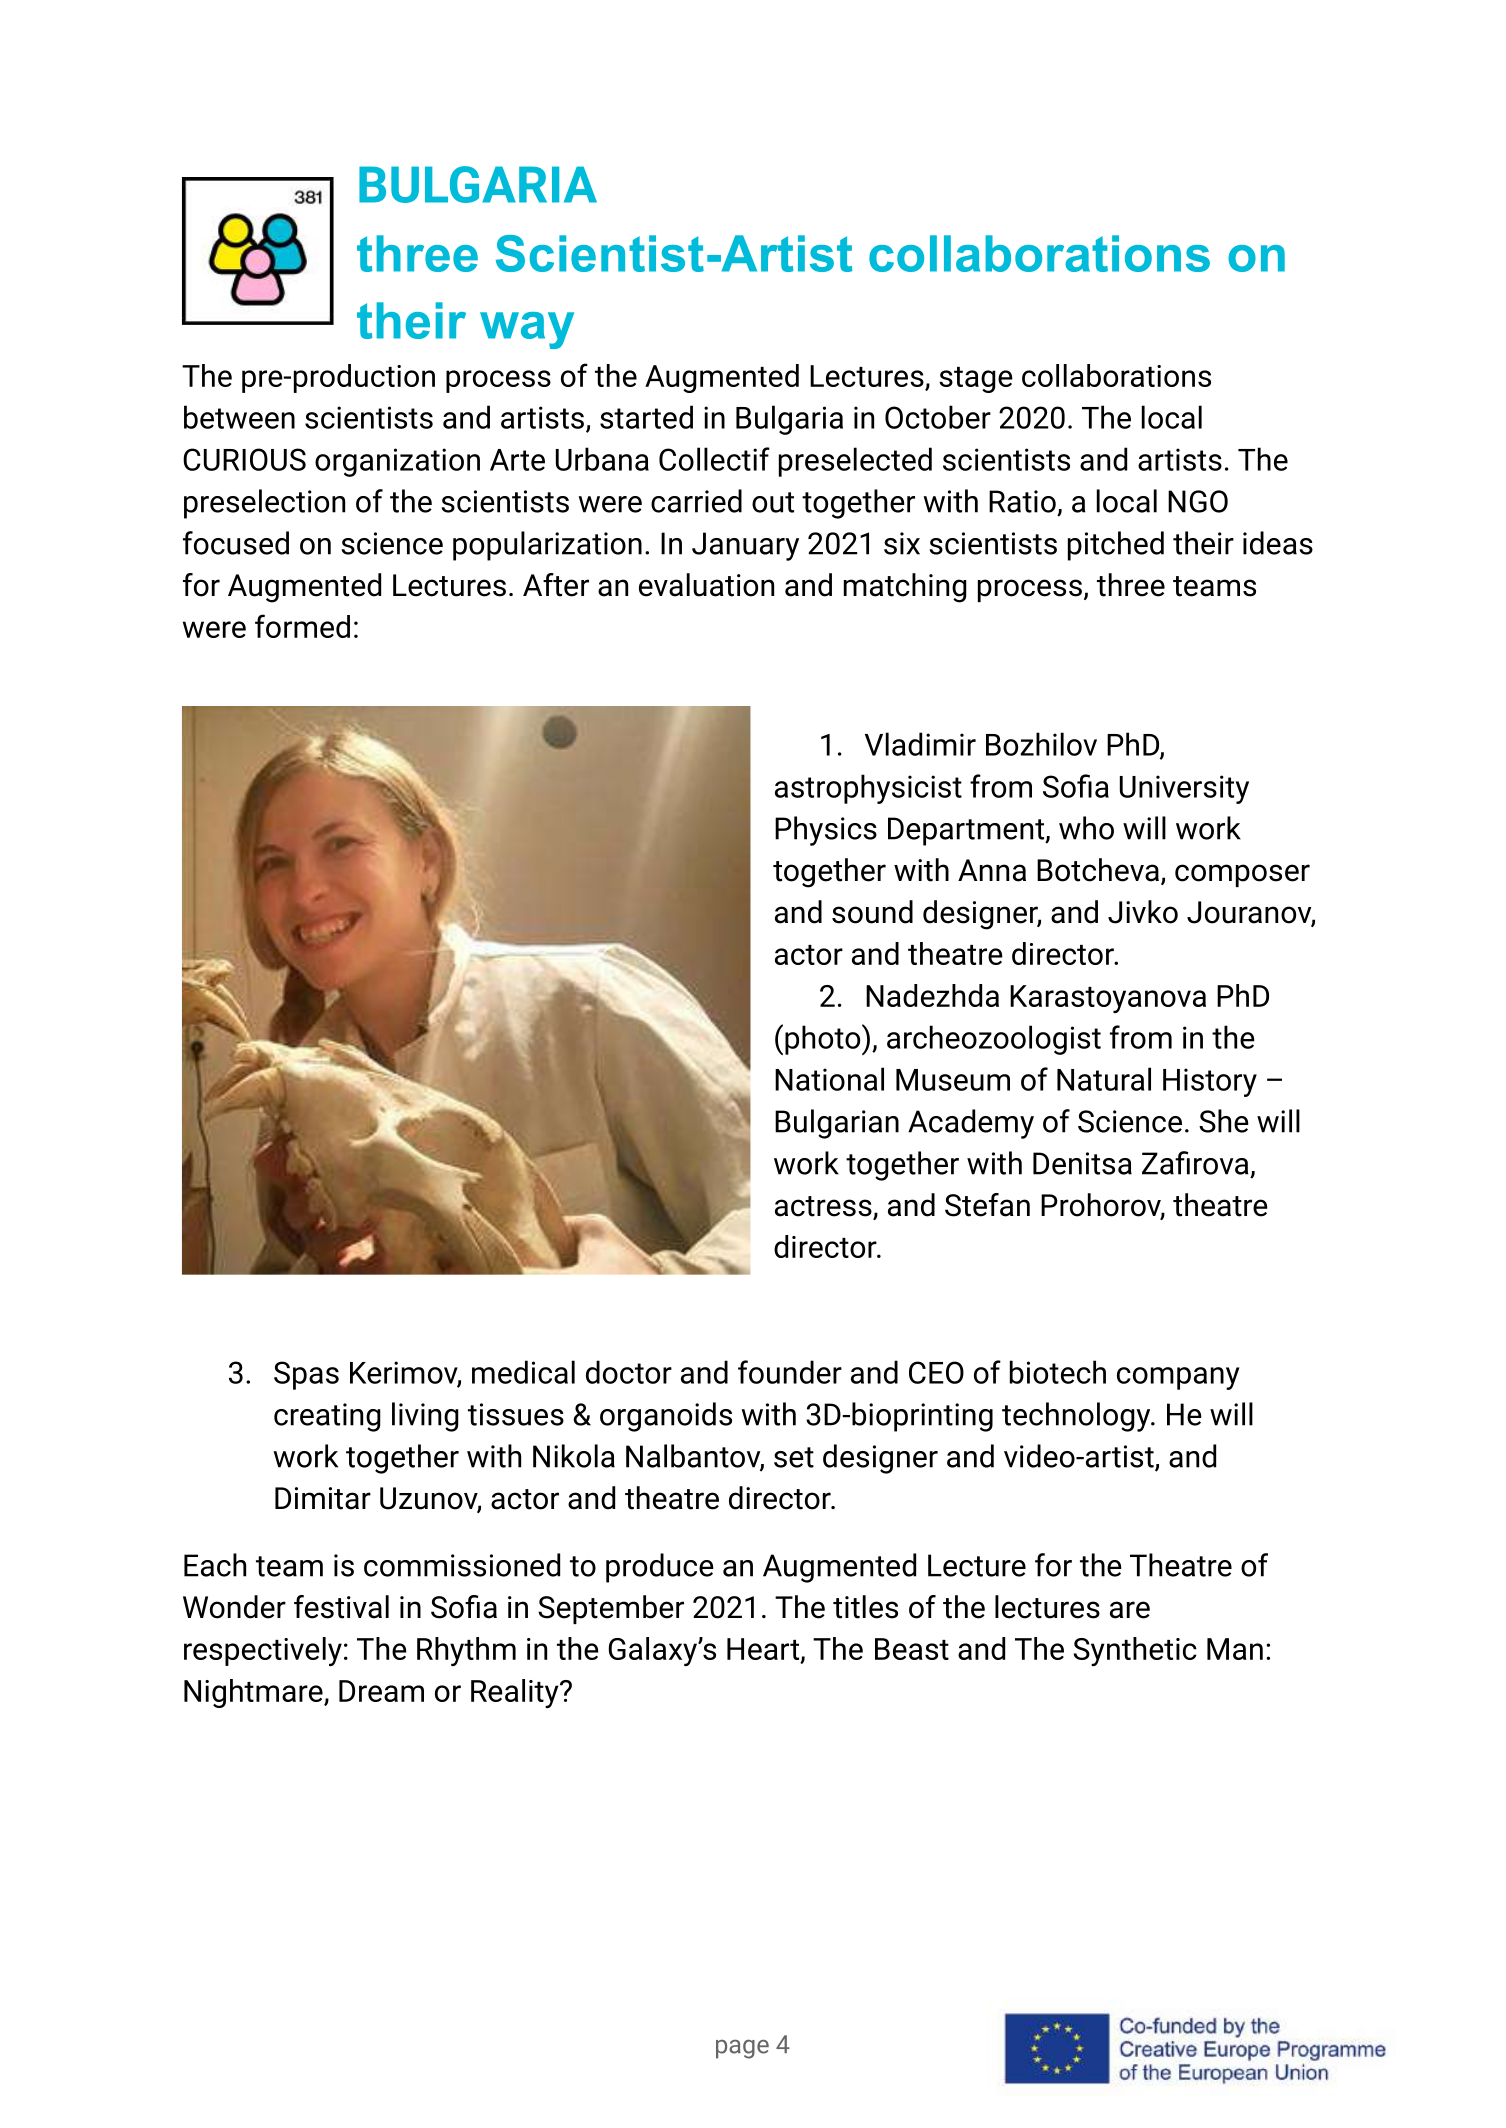  I want to click on University, so click(1184, 789).
